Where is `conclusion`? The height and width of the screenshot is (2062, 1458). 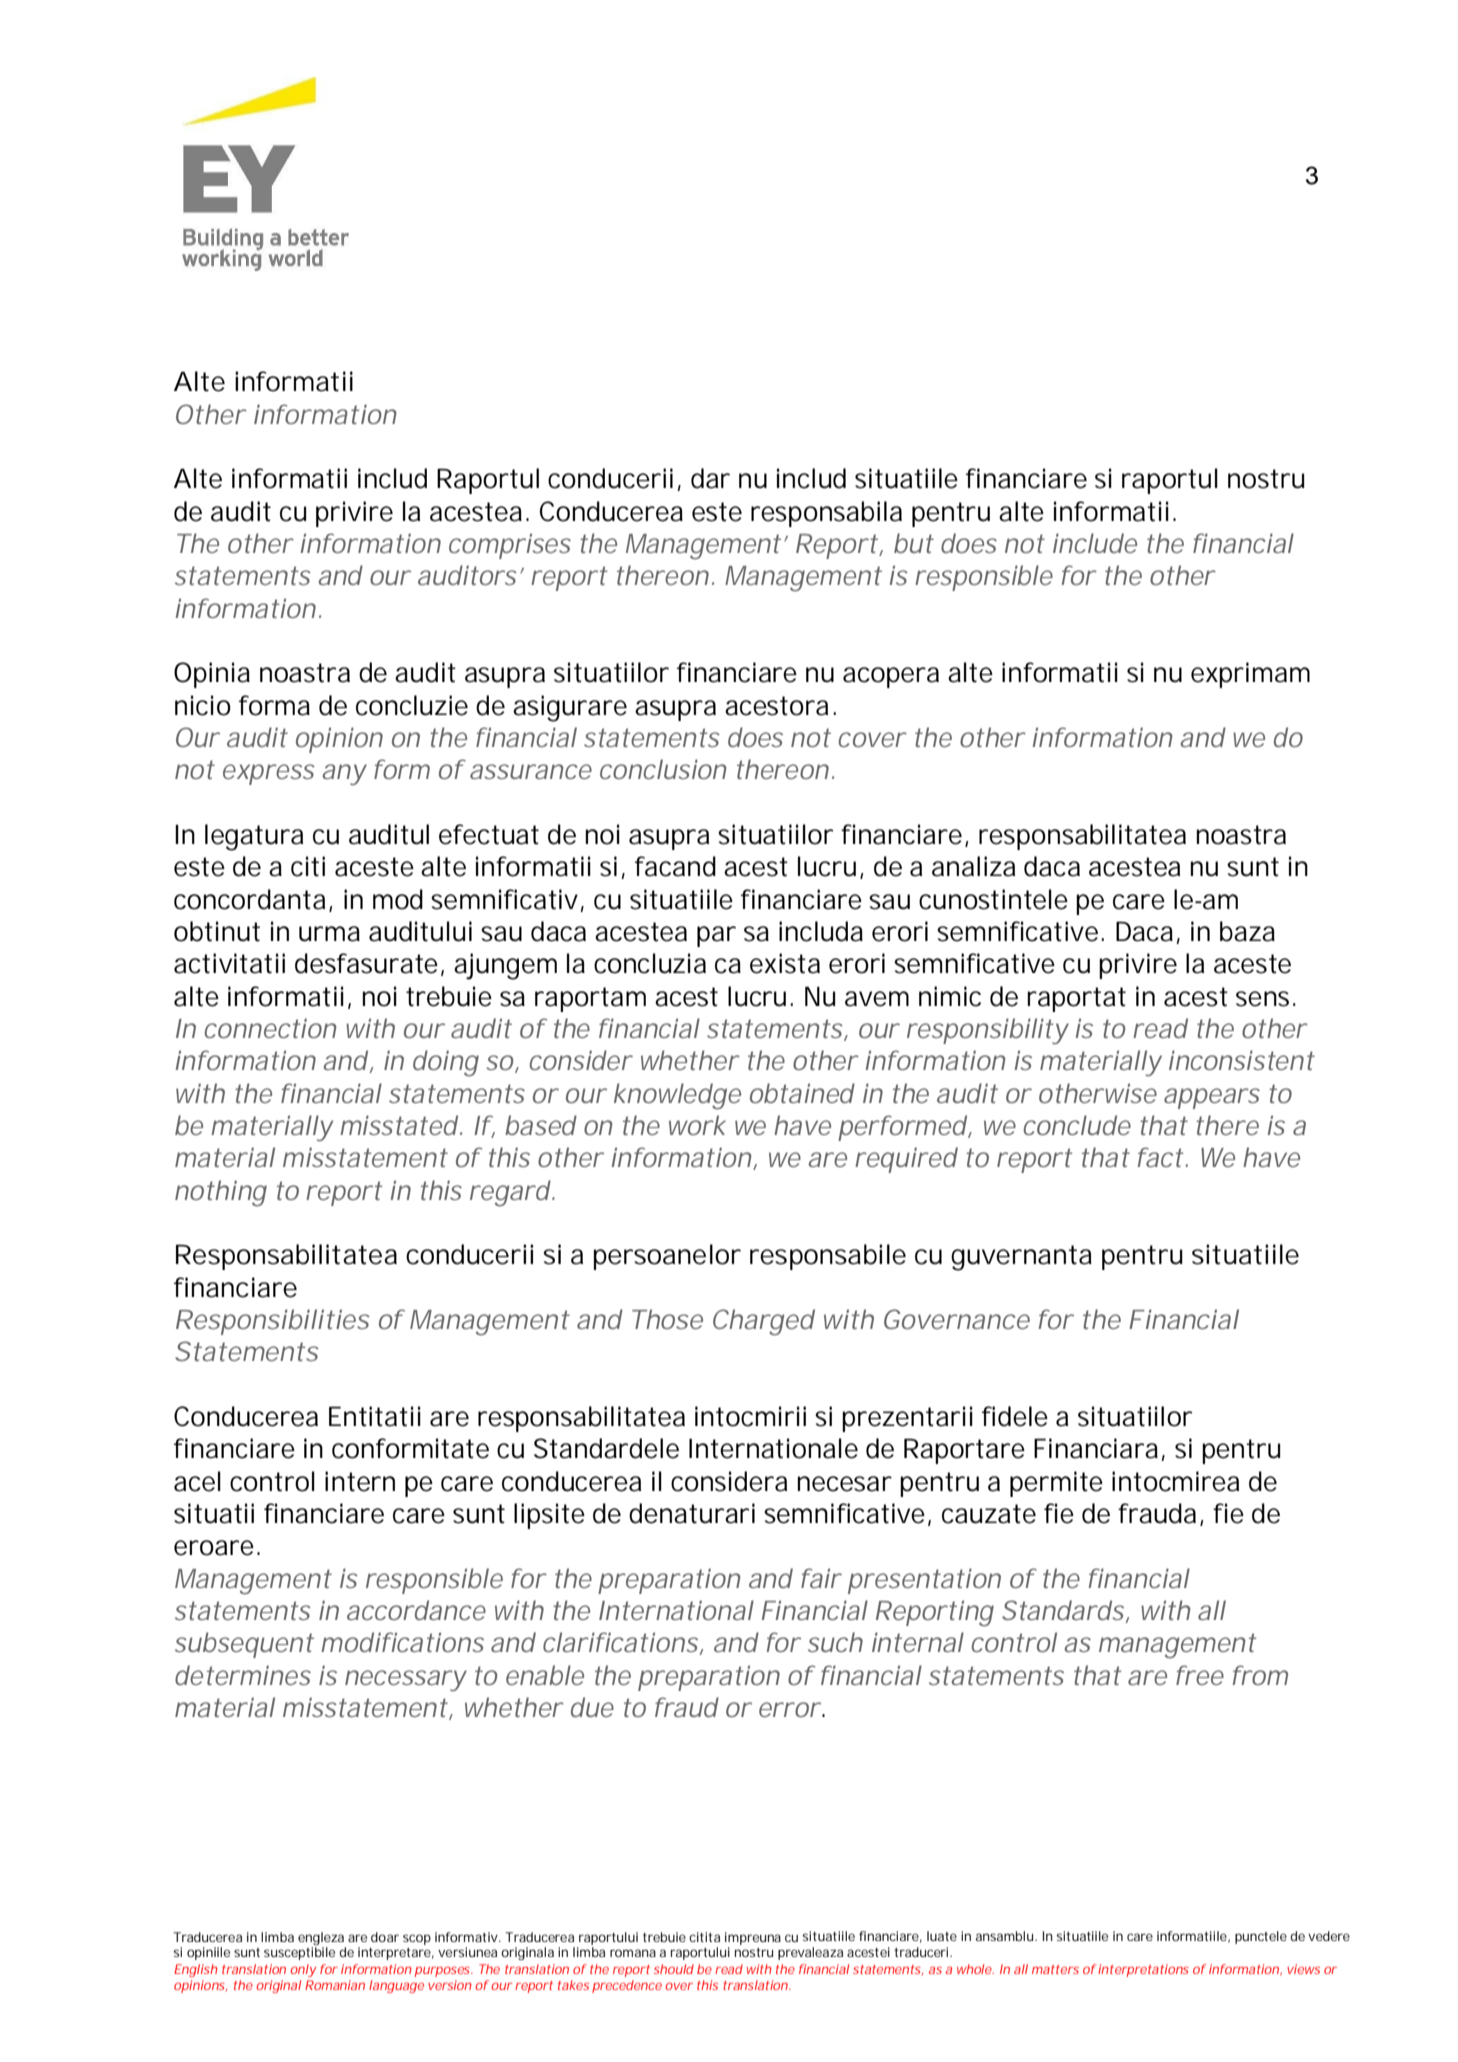 conclusion is located at coordinates (663, 769).
